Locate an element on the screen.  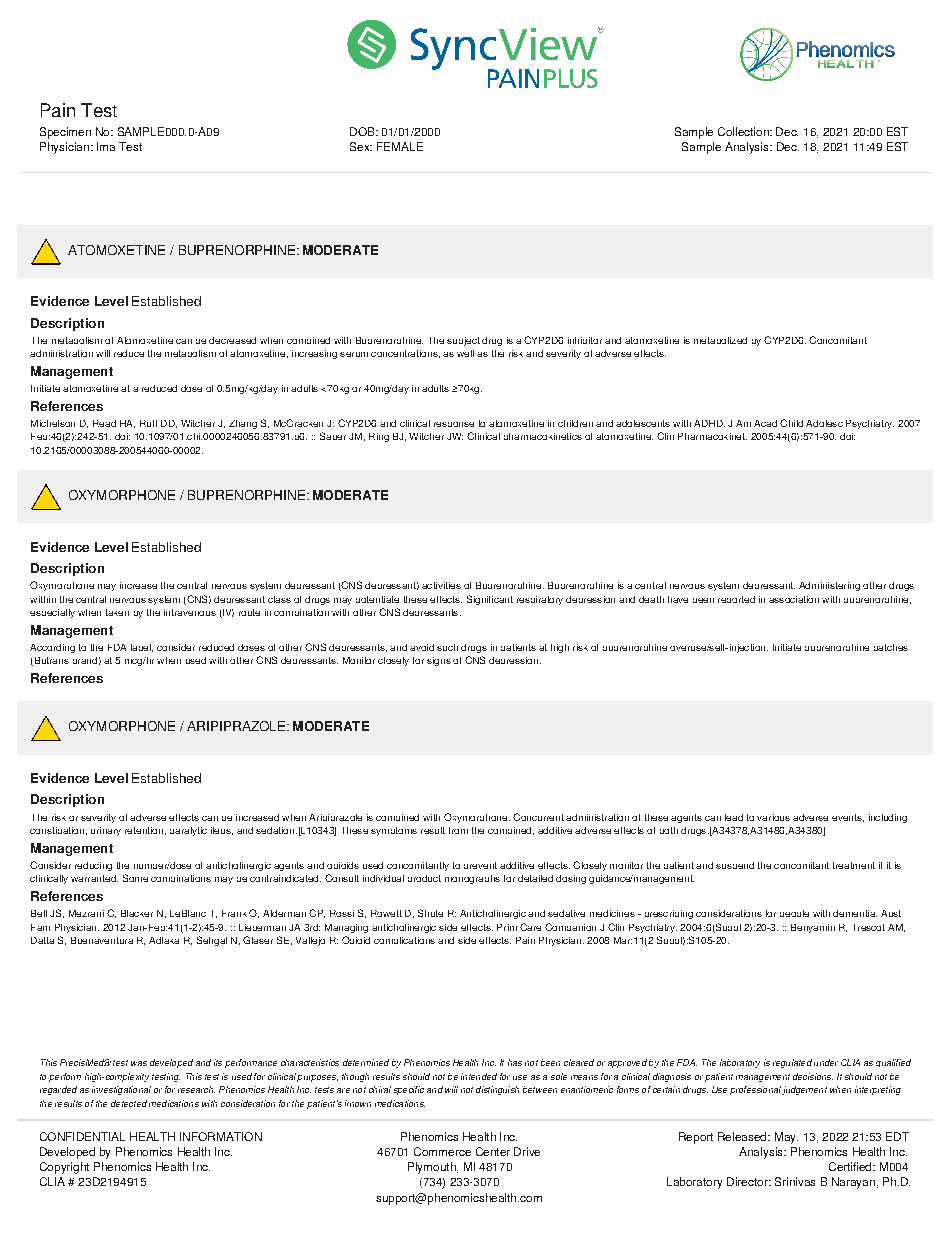
Ima is located at coordinates (106, 146).
